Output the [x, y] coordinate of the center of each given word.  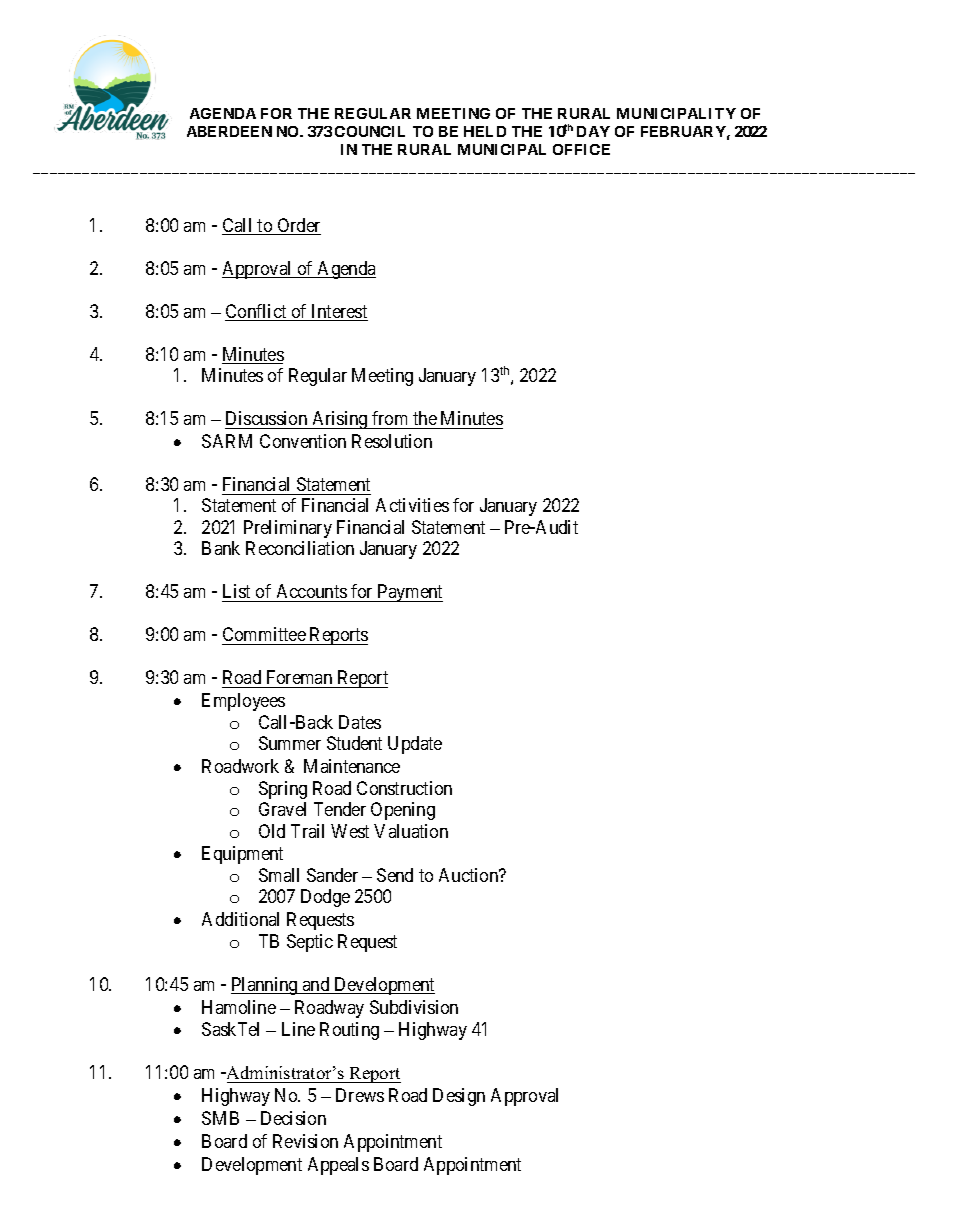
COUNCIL [370, 131]
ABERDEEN [229, 131]
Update [415, 745]
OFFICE [581, 149]
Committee [264, 636]
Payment [409, 593]
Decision [293, 1118]
